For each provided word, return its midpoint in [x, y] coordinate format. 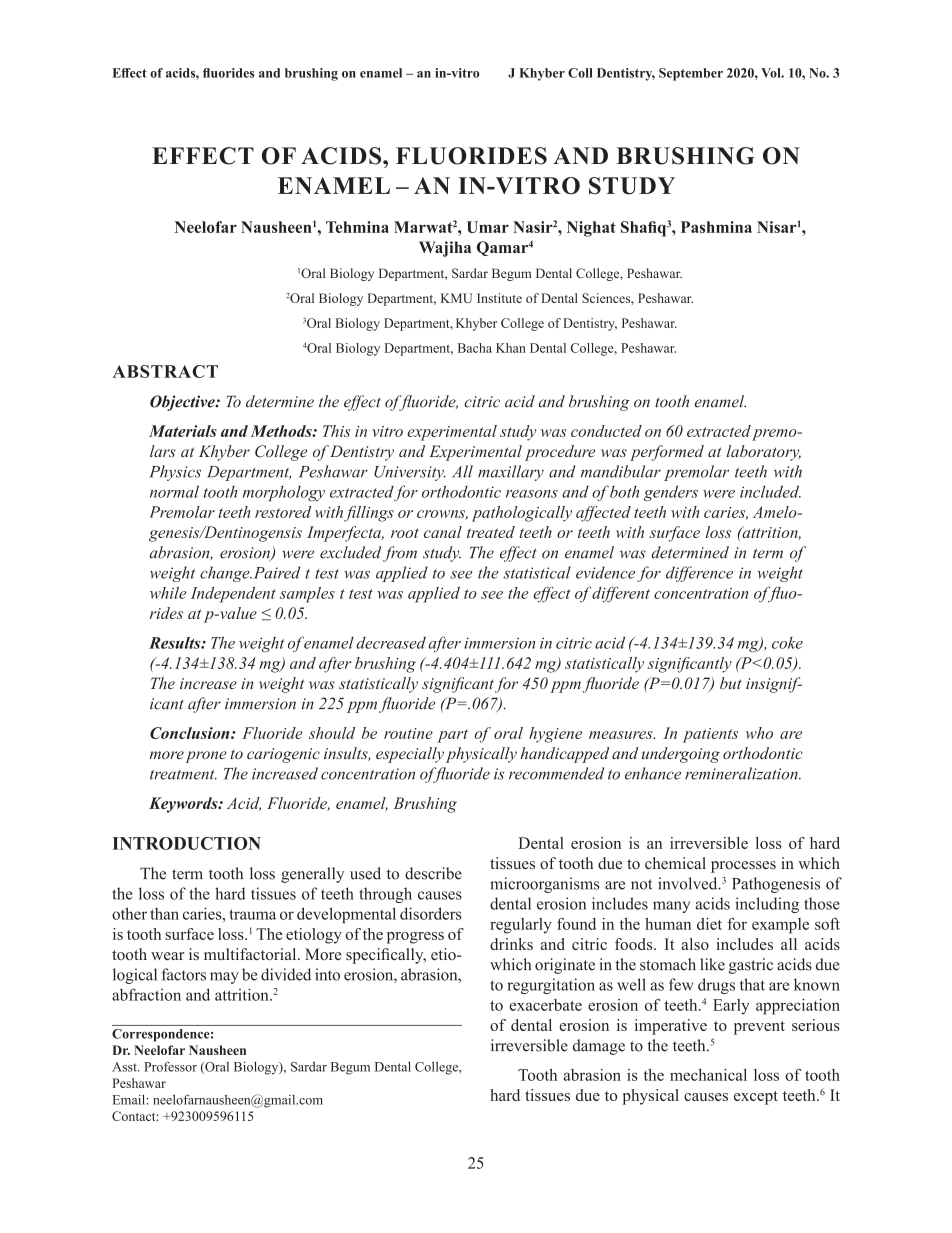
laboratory [764, 453]
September [691, 74]
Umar [488, 227]
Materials [183, 431]
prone [206, 757]
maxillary [511, 473]
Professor [170, 1066]
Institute [499, 298]
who [759, 733]
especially [410, 755]
